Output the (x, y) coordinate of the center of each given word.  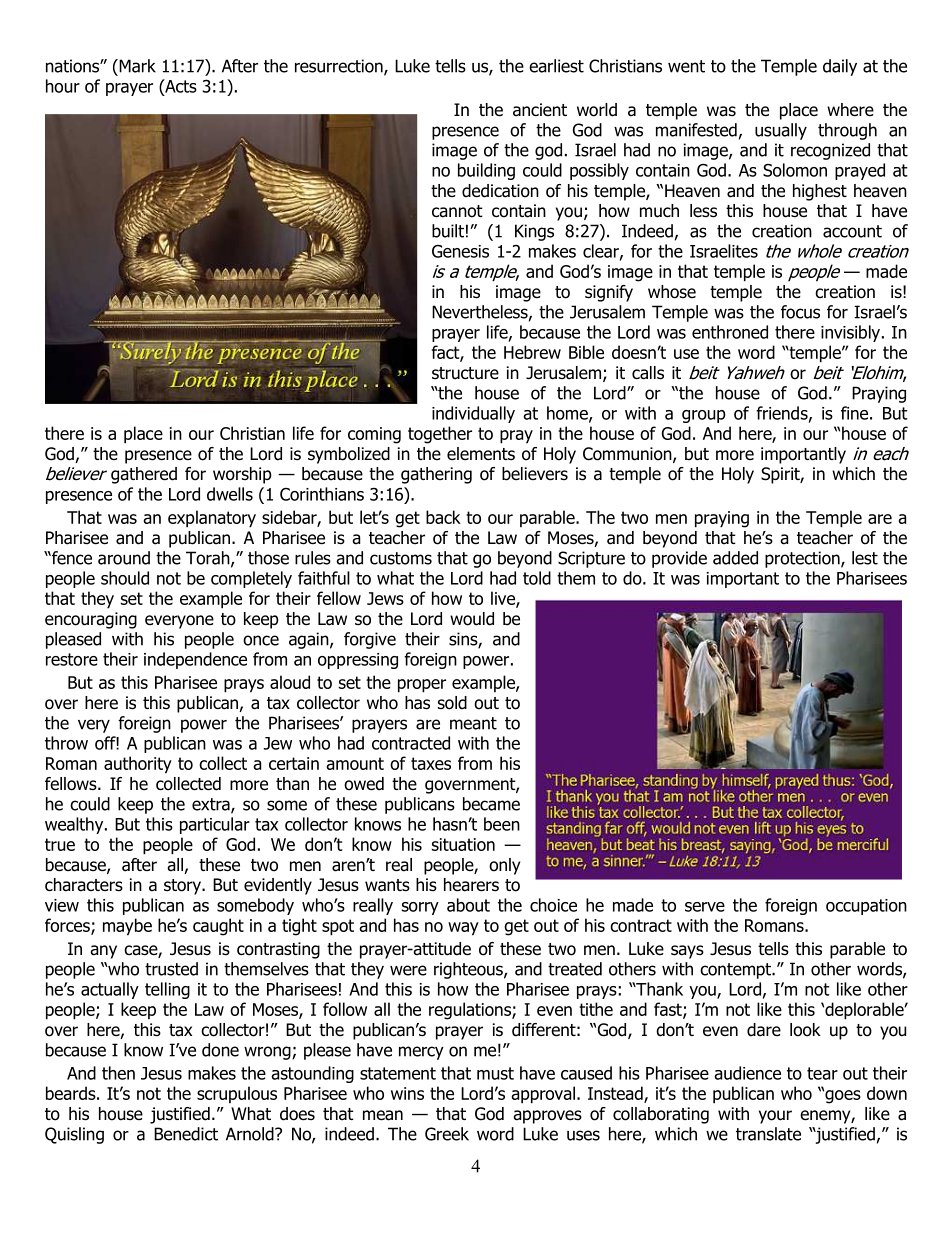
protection (803, 559)
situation (463, 844)
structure (465, 373)
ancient (540, 110)
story (183, 887)
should (125, 578)
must (495, 1073)
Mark (136, 66)
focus (800, 312)
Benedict (186, 1134)
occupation (866, 907)
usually (781, 131)
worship (242, 475)
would (472, 619)
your (775, 1117)
